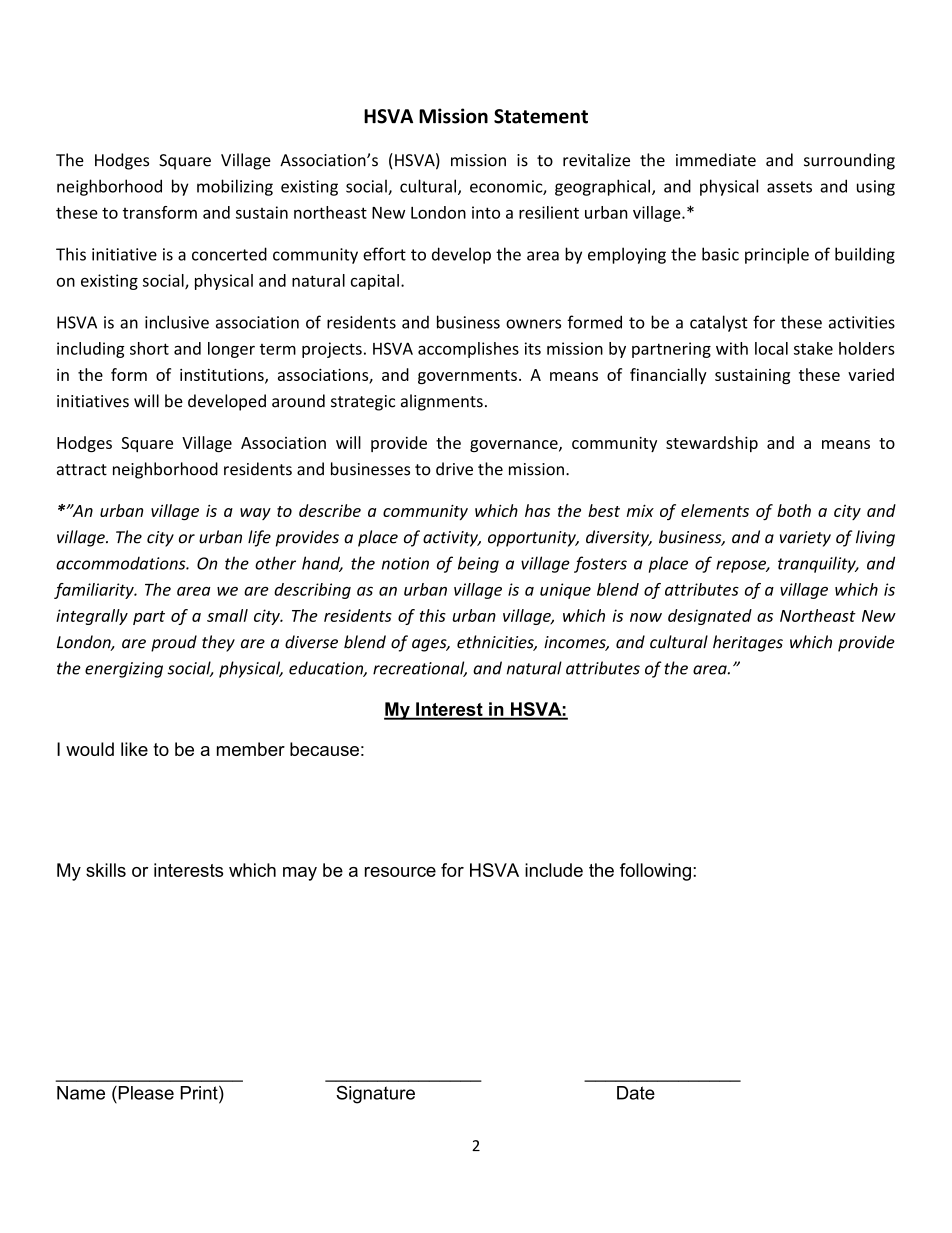 The height and width of the screenshot is (1233, 952). Describe the element at coordinates (375, 1095) in the screenshot. I see `Signature` at that location.
